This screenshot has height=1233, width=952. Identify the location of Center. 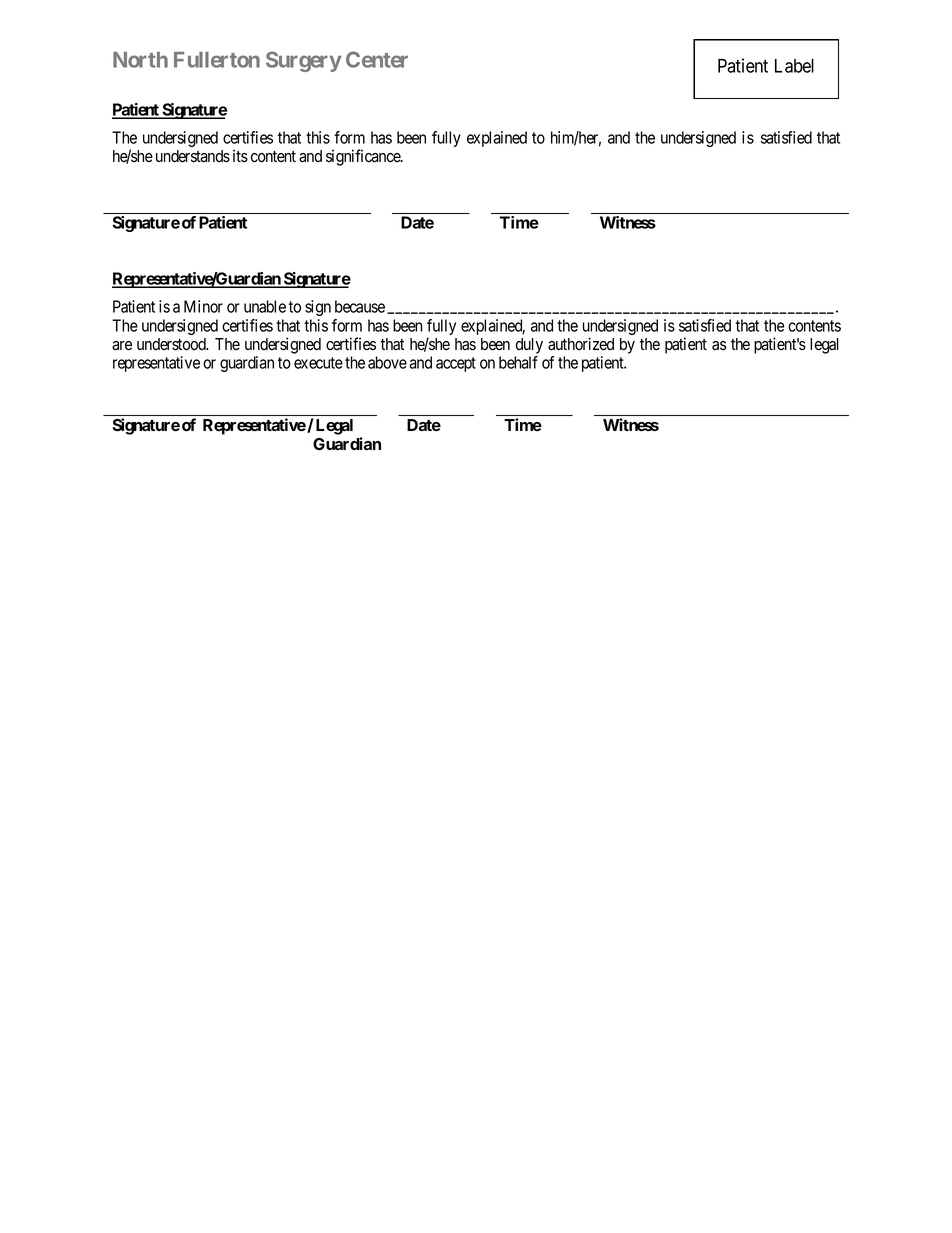
(377, 59).
